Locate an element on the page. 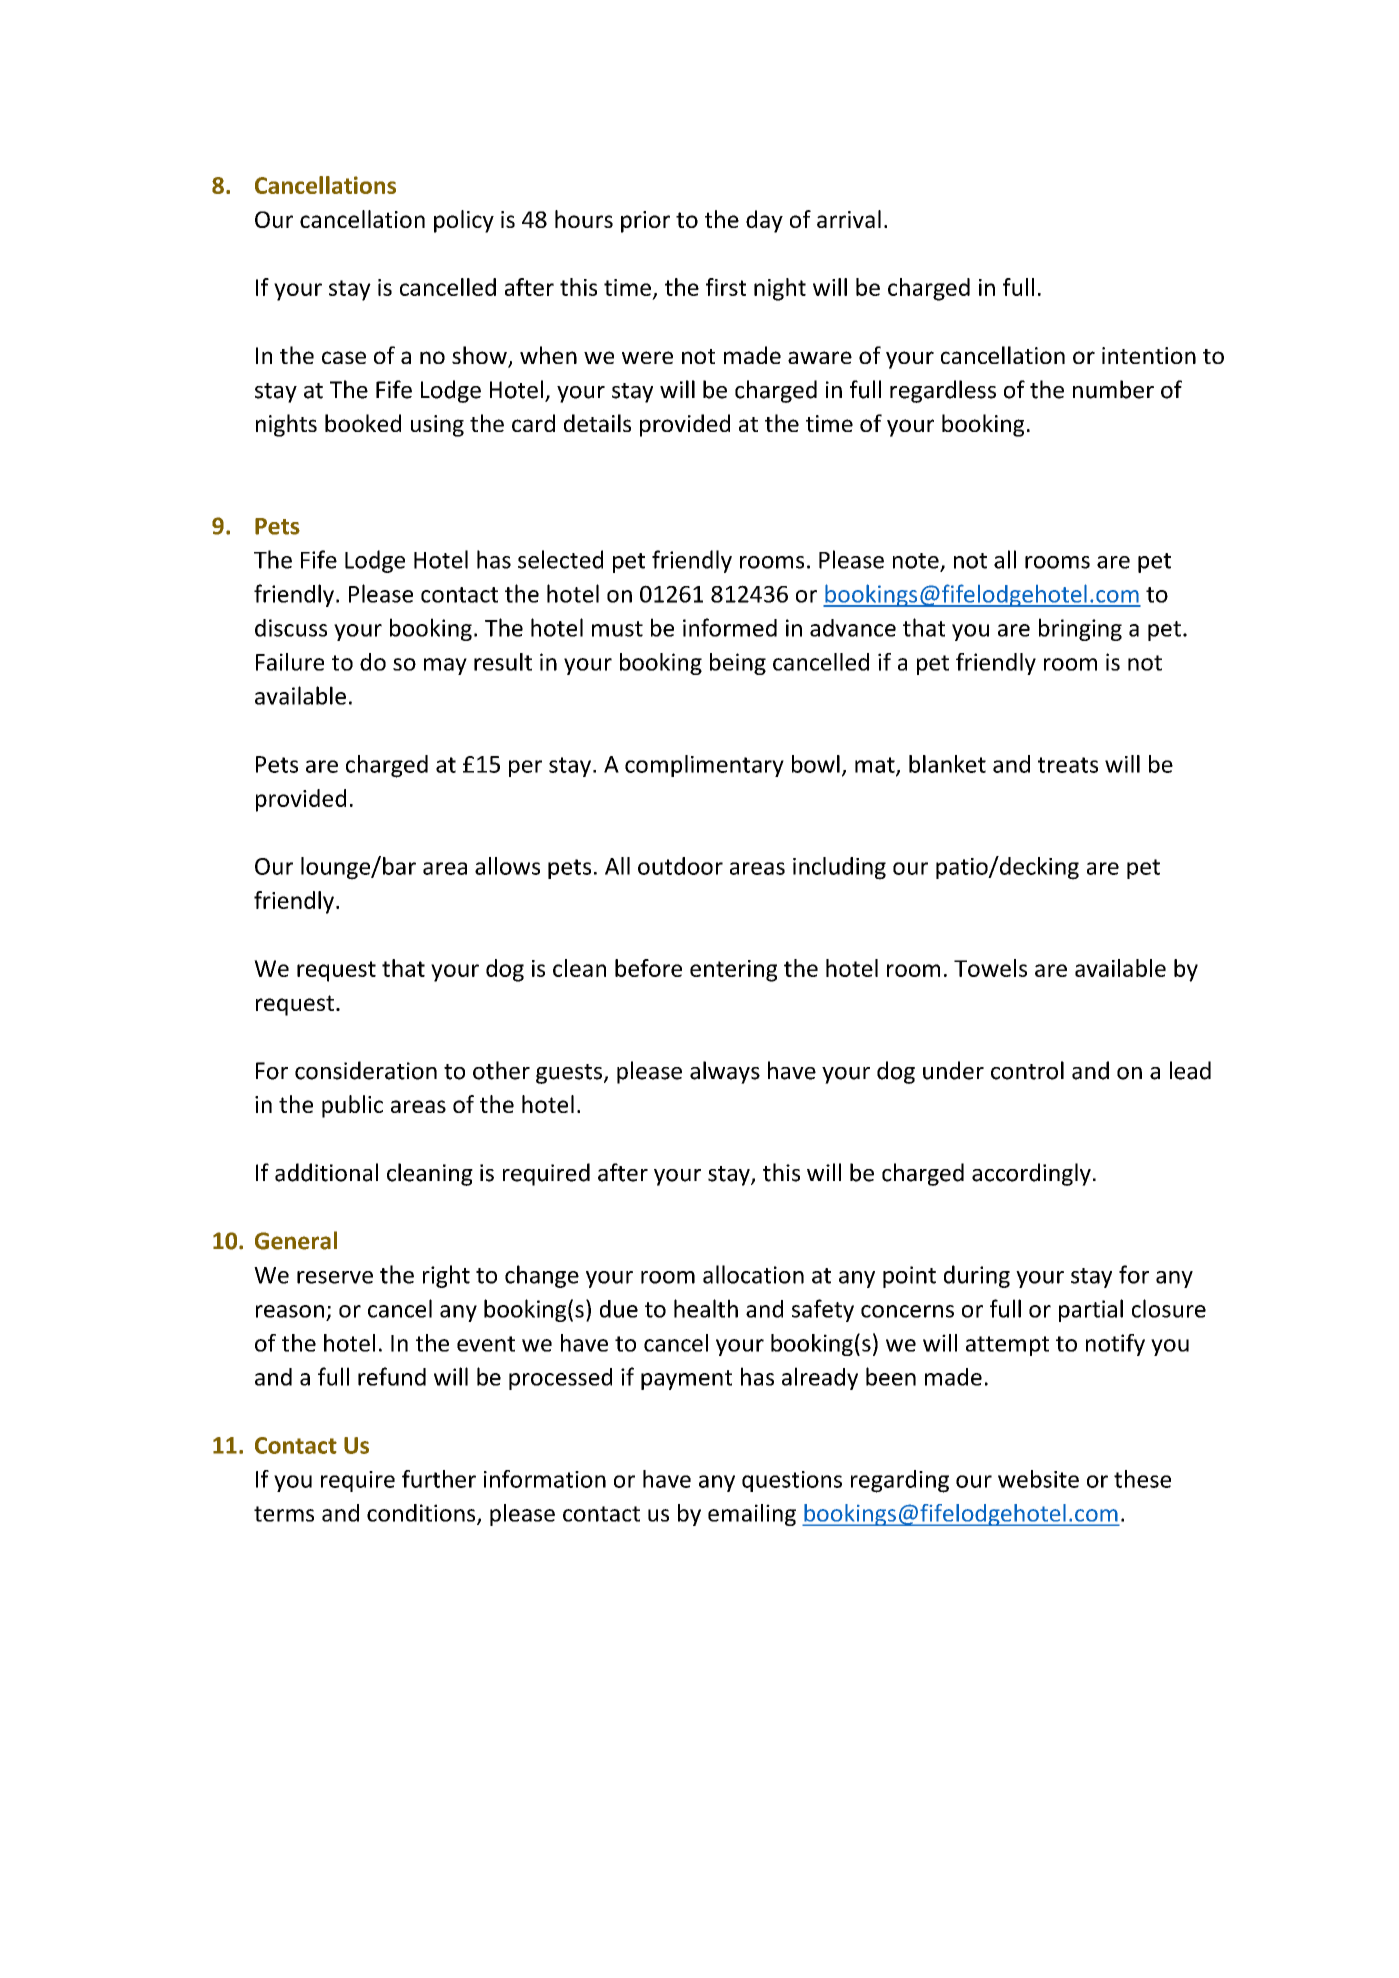 The height and width of the page is (1978, 1399). outdoor is located at coordinates (680, 866).
